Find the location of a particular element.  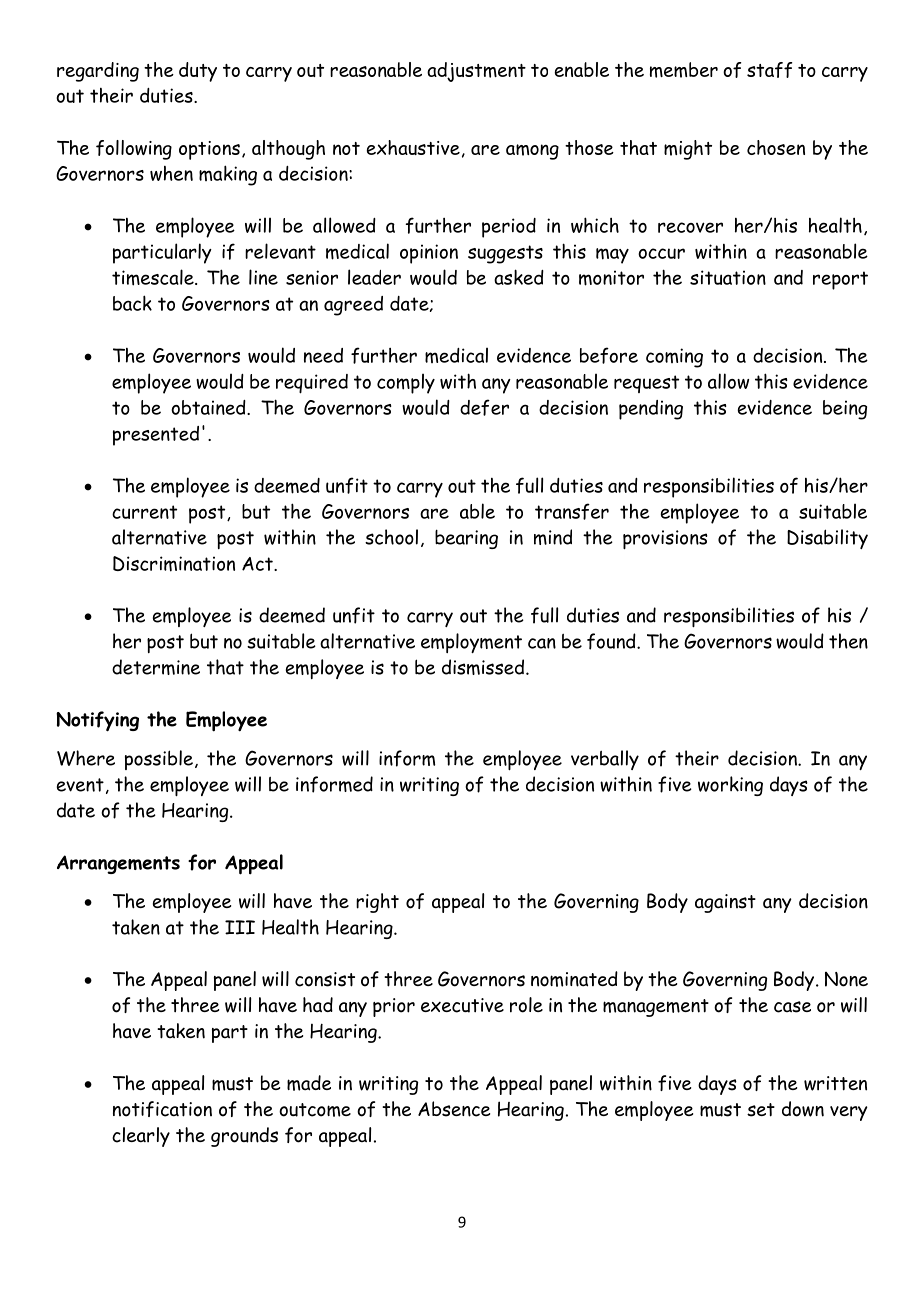

duty is located at coordinates (198, 72).
